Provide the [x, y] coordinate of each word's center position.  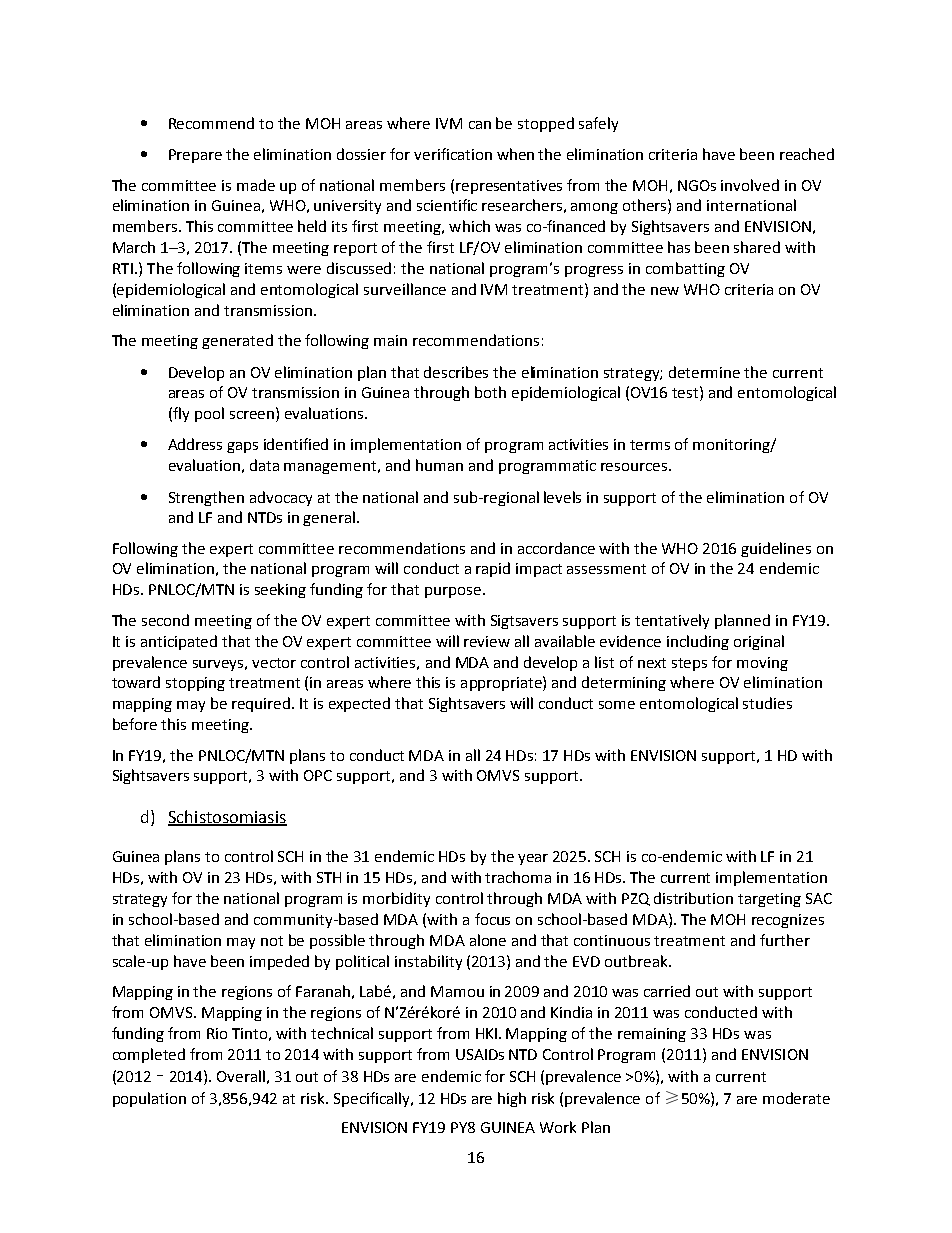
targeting [769, 900]
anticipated [179, 642]
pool [209, 414]
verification [453, 154]
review [487, 641]
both [490, 392]
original [759, 642]
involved [750, 185]
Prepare [195, 156]
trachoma [518, 877]
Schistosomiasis [227, 817]
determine [704, 372]
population [149, 1099]
